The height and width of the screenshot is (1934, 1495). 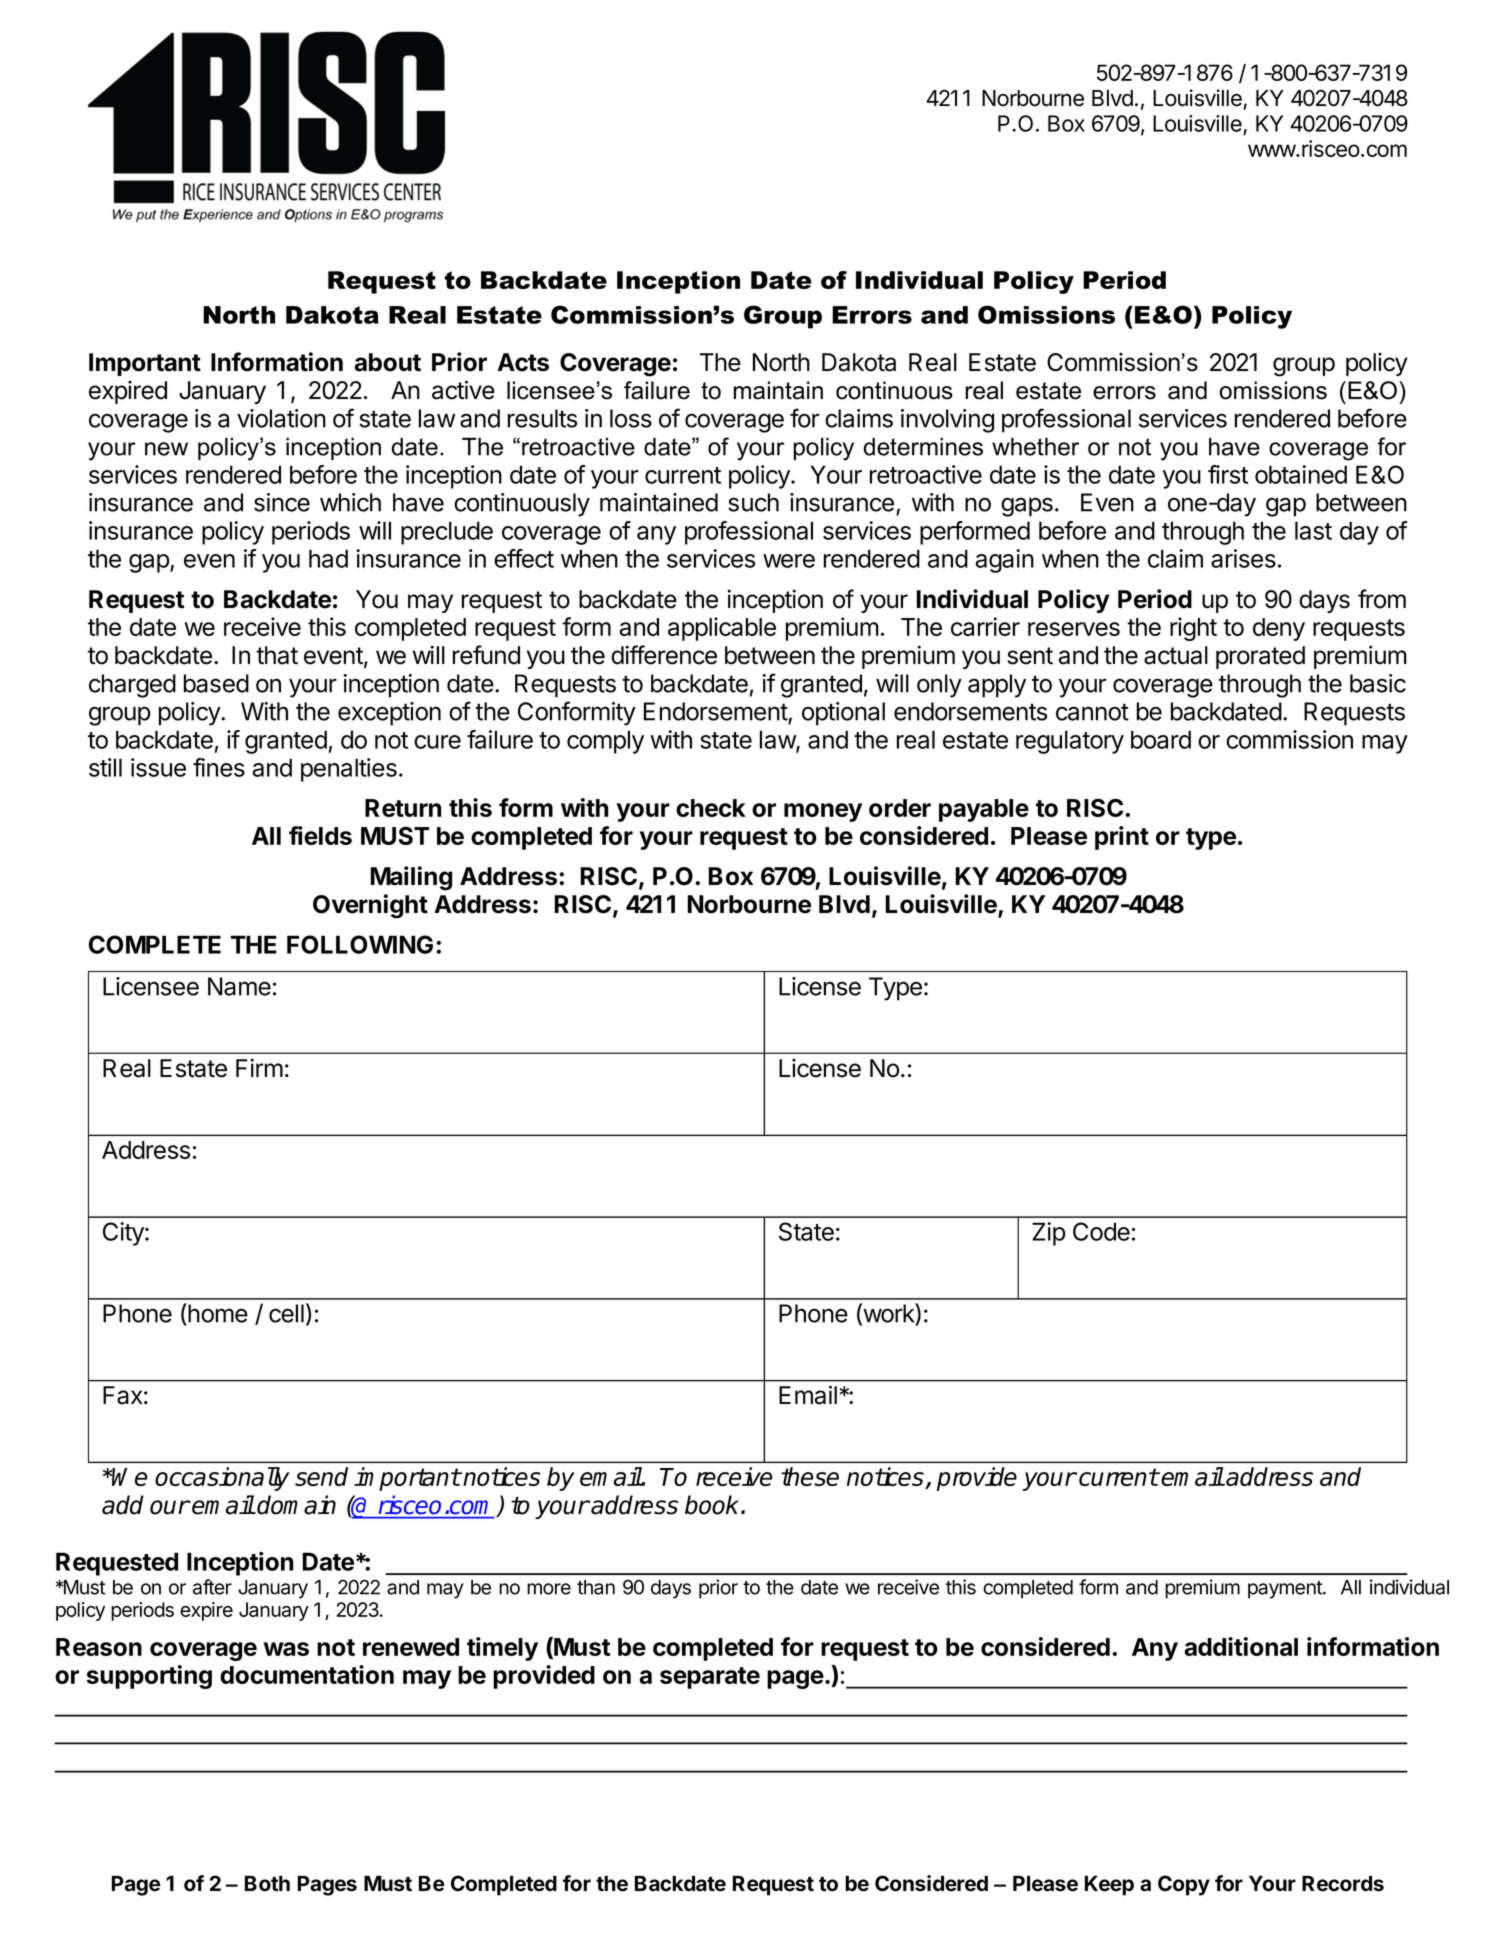 I want to click on check, so click(x=711, y=808).
